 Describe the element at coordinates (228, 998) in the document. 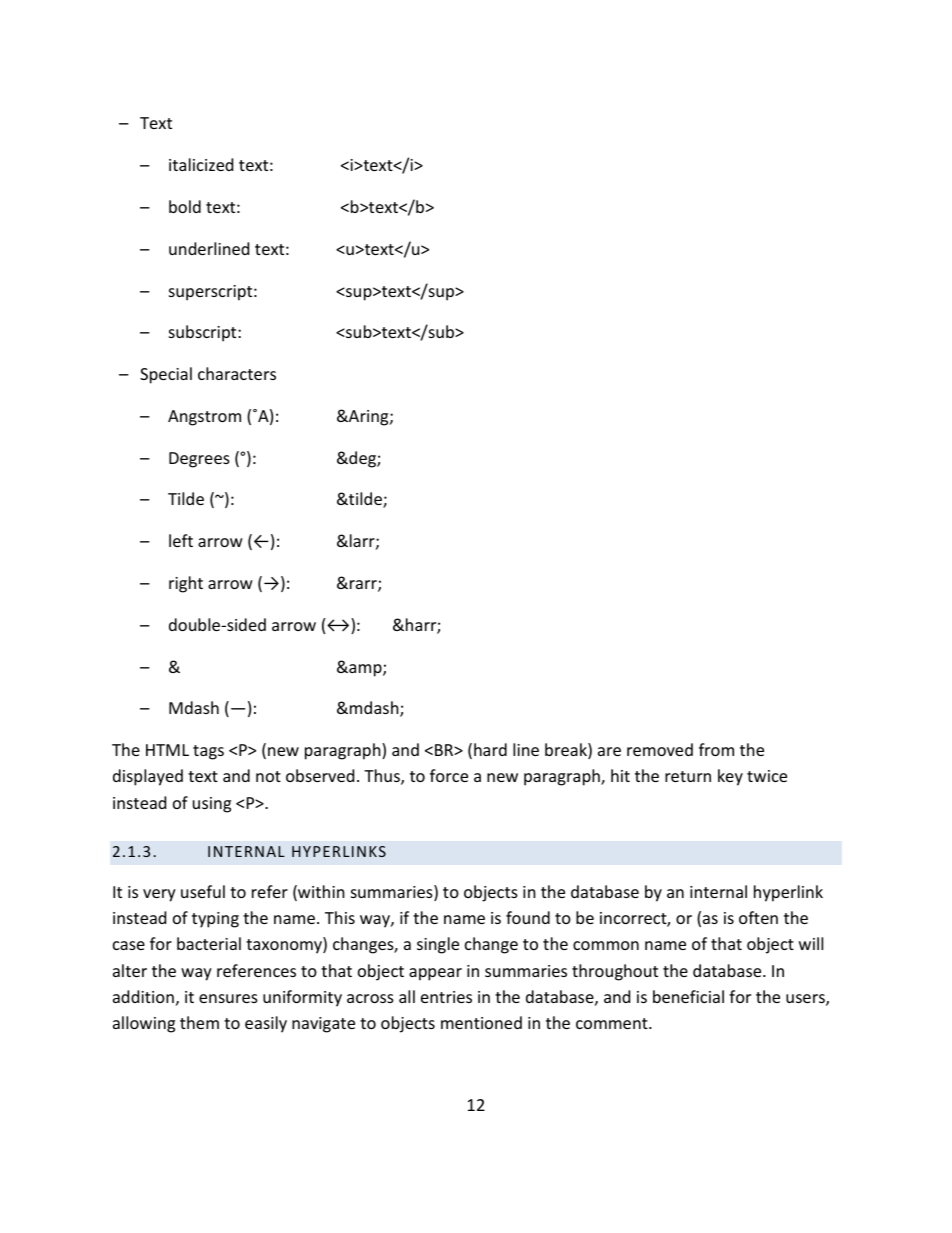

I see `ensures` at that location.
